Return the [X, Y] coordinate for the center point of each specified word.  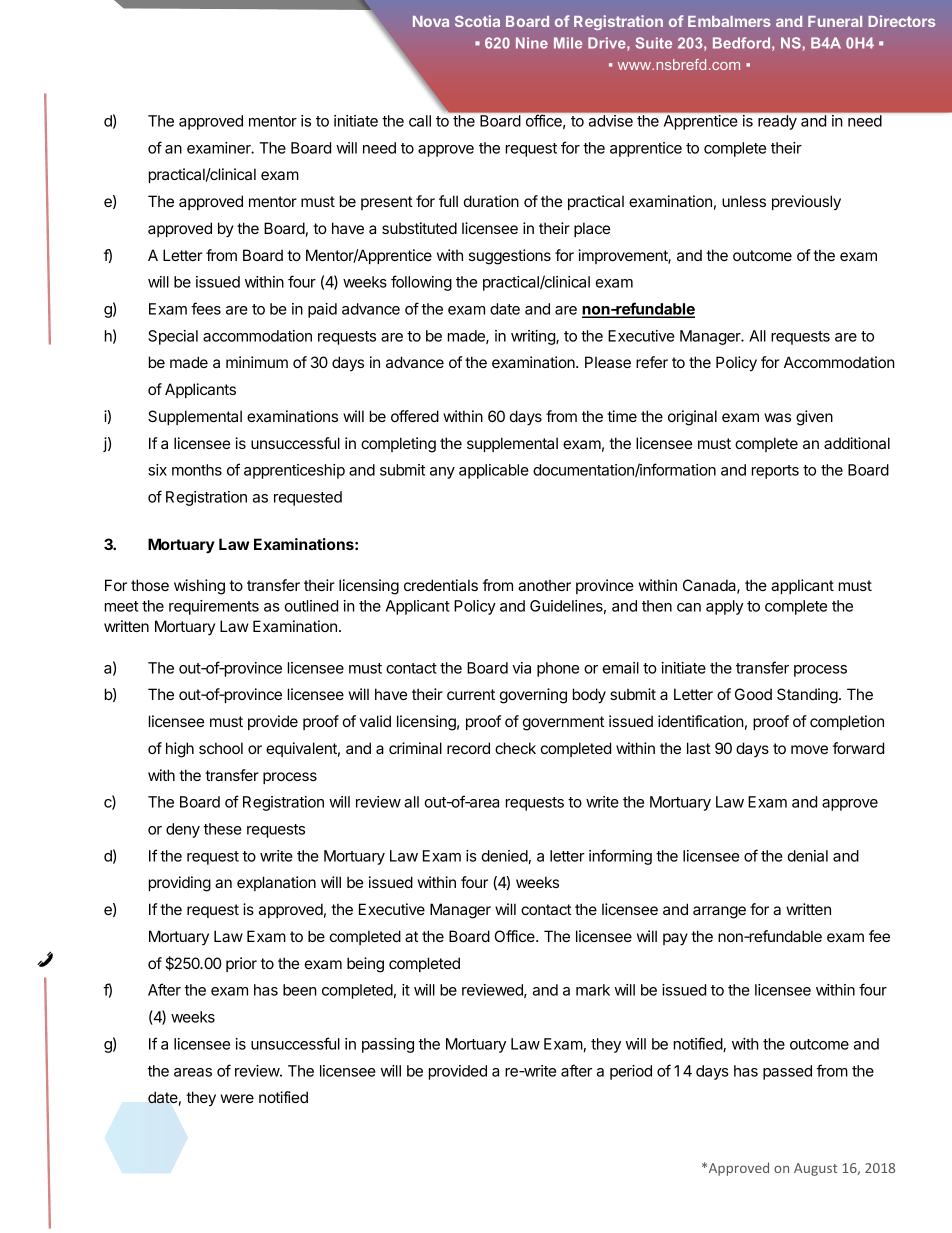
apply [725, 607]
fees [206, 308]
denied [505, 856]
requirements [214, 607]
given [814, 418]
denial [808, 856]
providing [180, 884]
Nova [431, 21]
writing [534, 337]
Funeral [835, 21]
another [544, 585]
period [631, 1072]
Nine [532, 43]
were [237, 1098]
